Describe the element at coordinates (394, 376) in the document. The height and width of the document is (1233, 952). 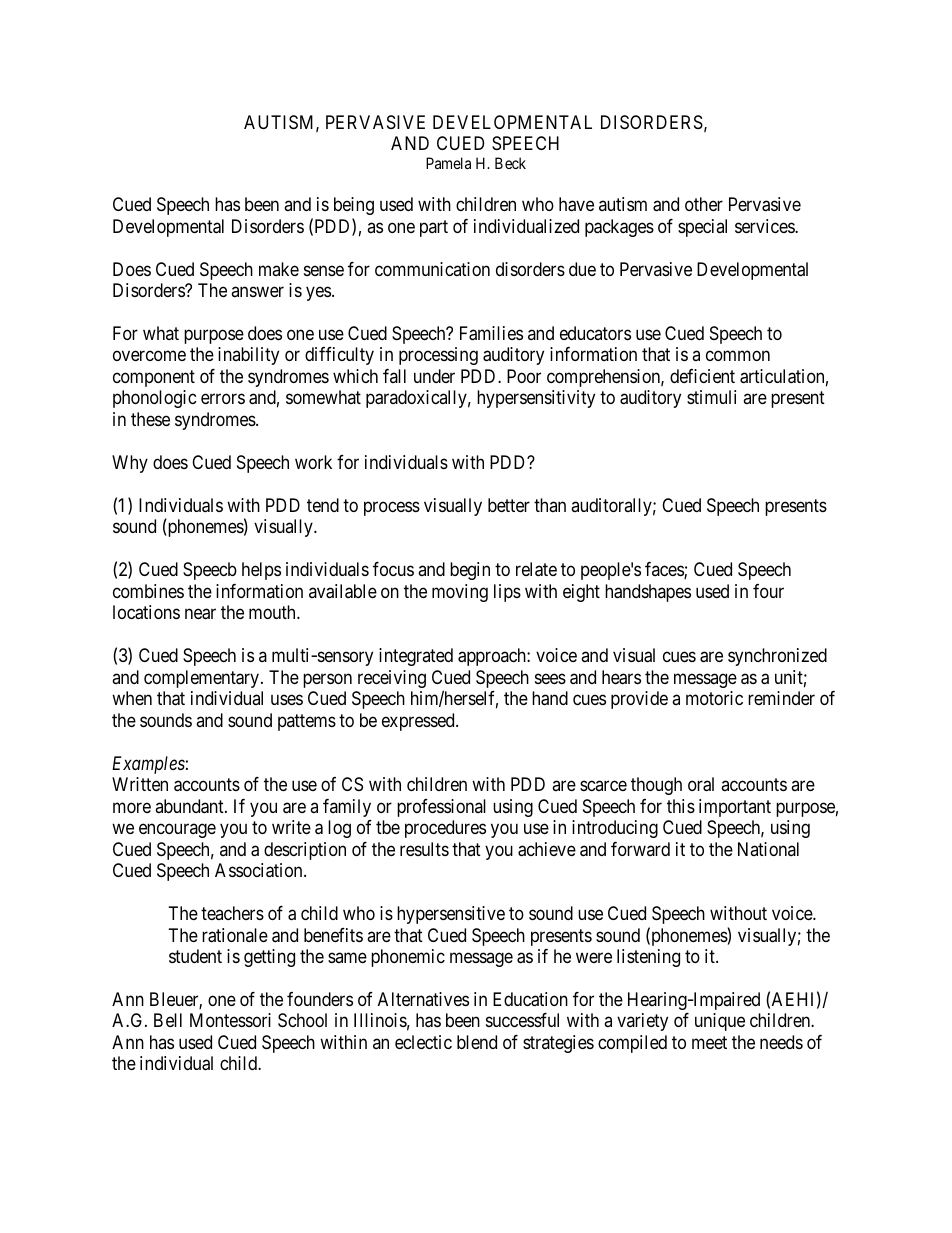
I see `fall` at that location.
